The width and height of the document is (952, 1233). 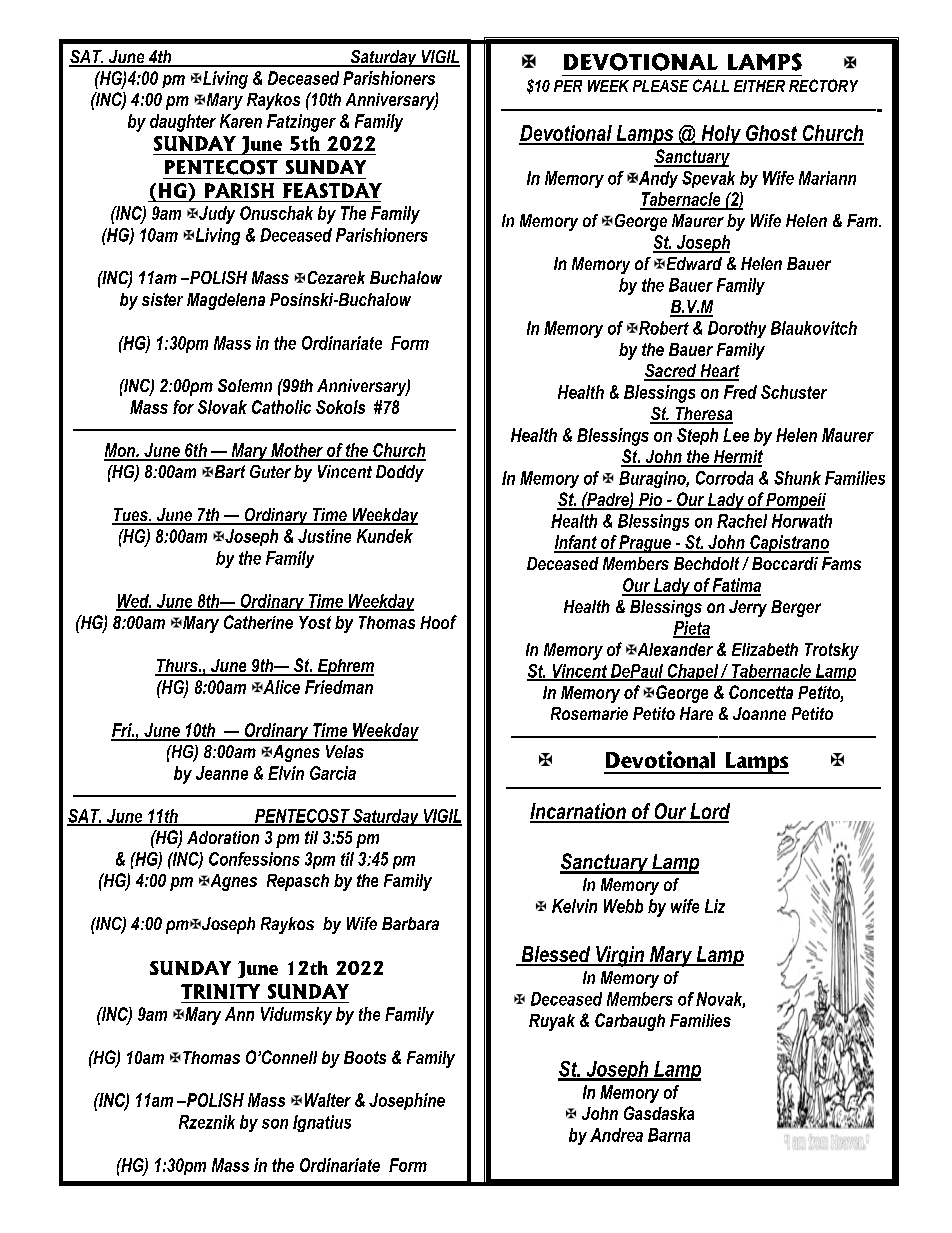 What do you see at coordinates (721, 135) in the document?
I see `Holy` at bounding box center [721, 135].
